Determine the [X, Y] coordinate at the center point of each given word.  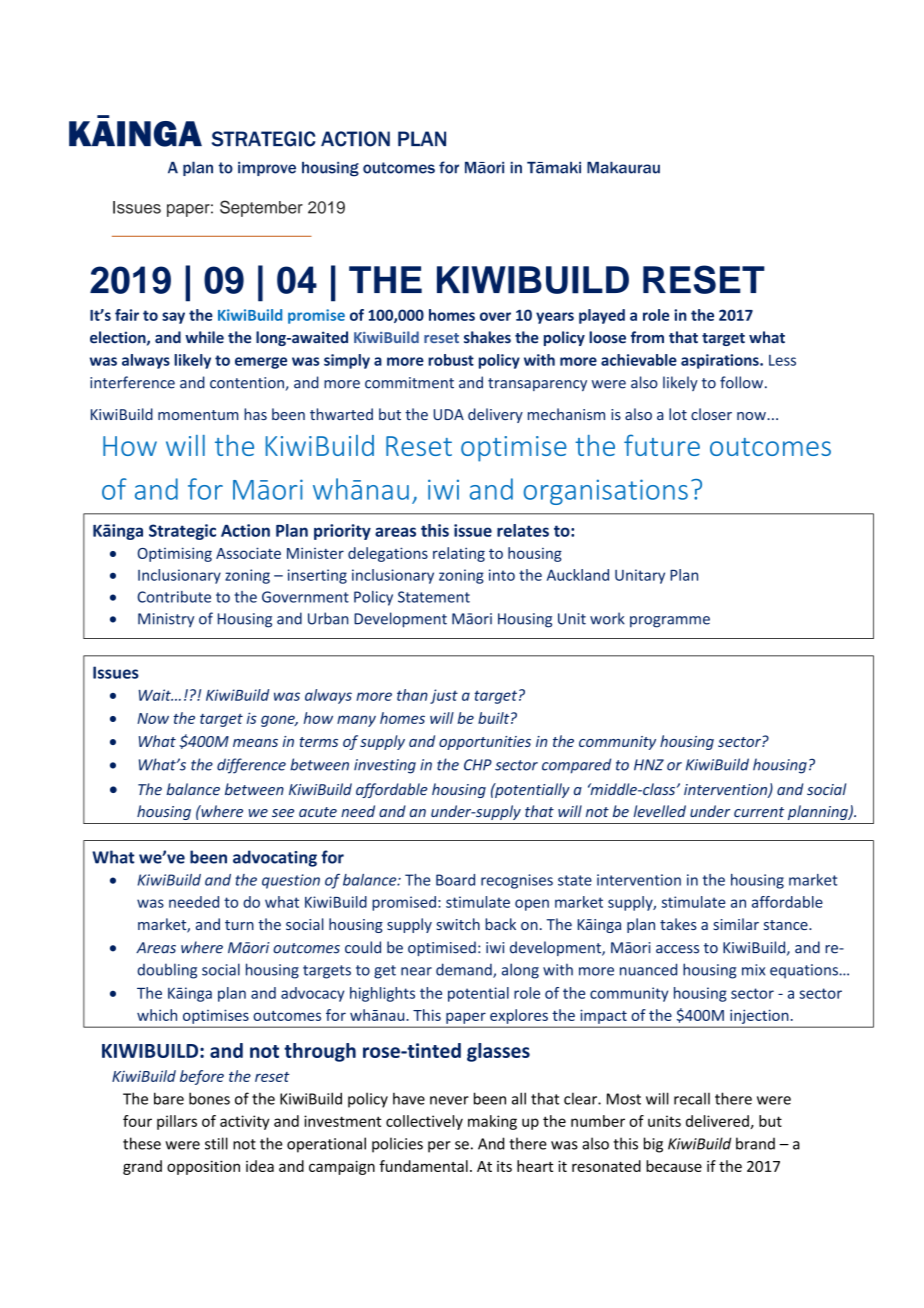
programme [670, 622]
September [261, 208]
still [216, 1143]
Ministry [166, 620]
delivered [718, 1122]
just [444, 696]
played [602, 316]
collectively [424, 1122]
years [555, 318]
